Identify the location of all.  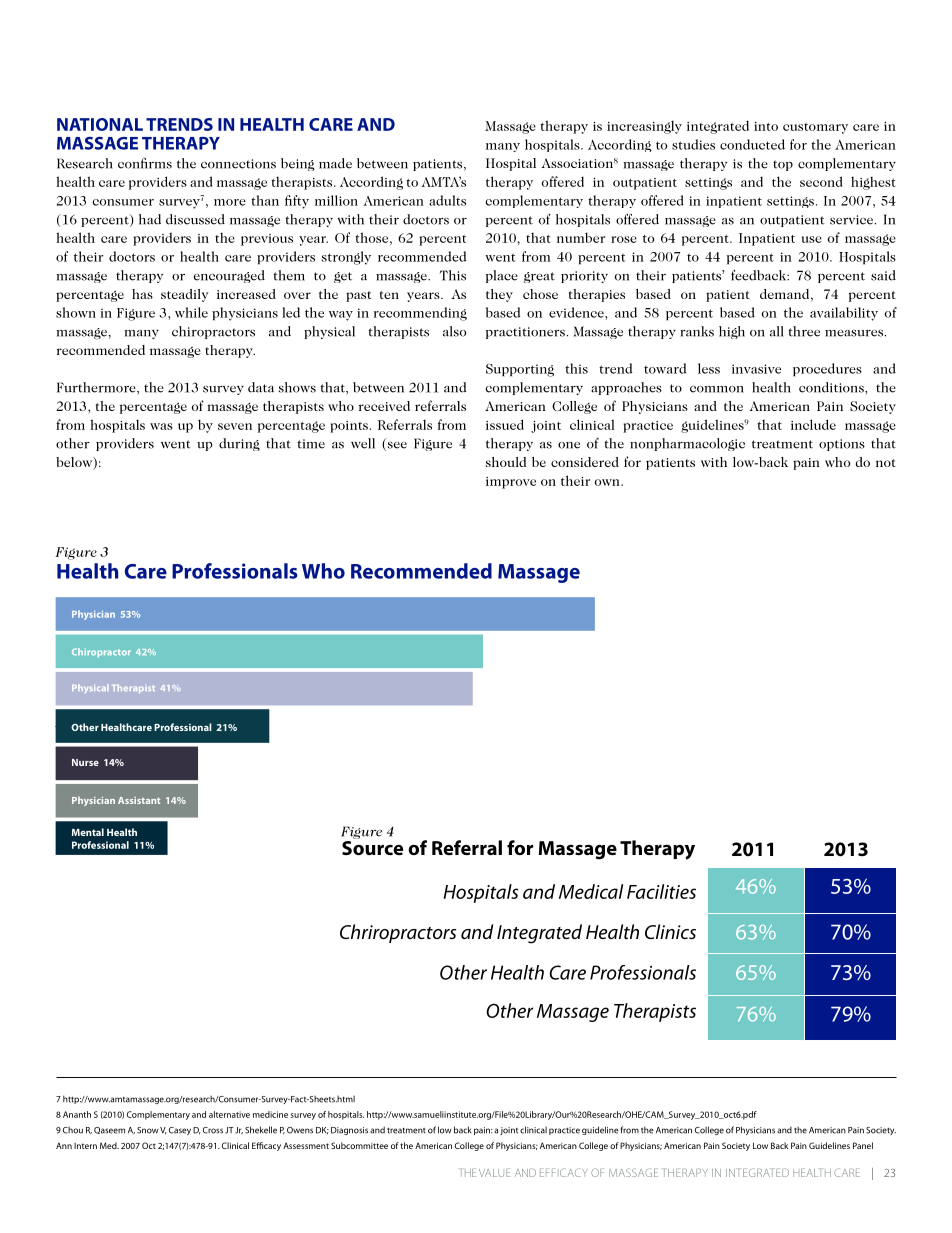
(777, 331).
